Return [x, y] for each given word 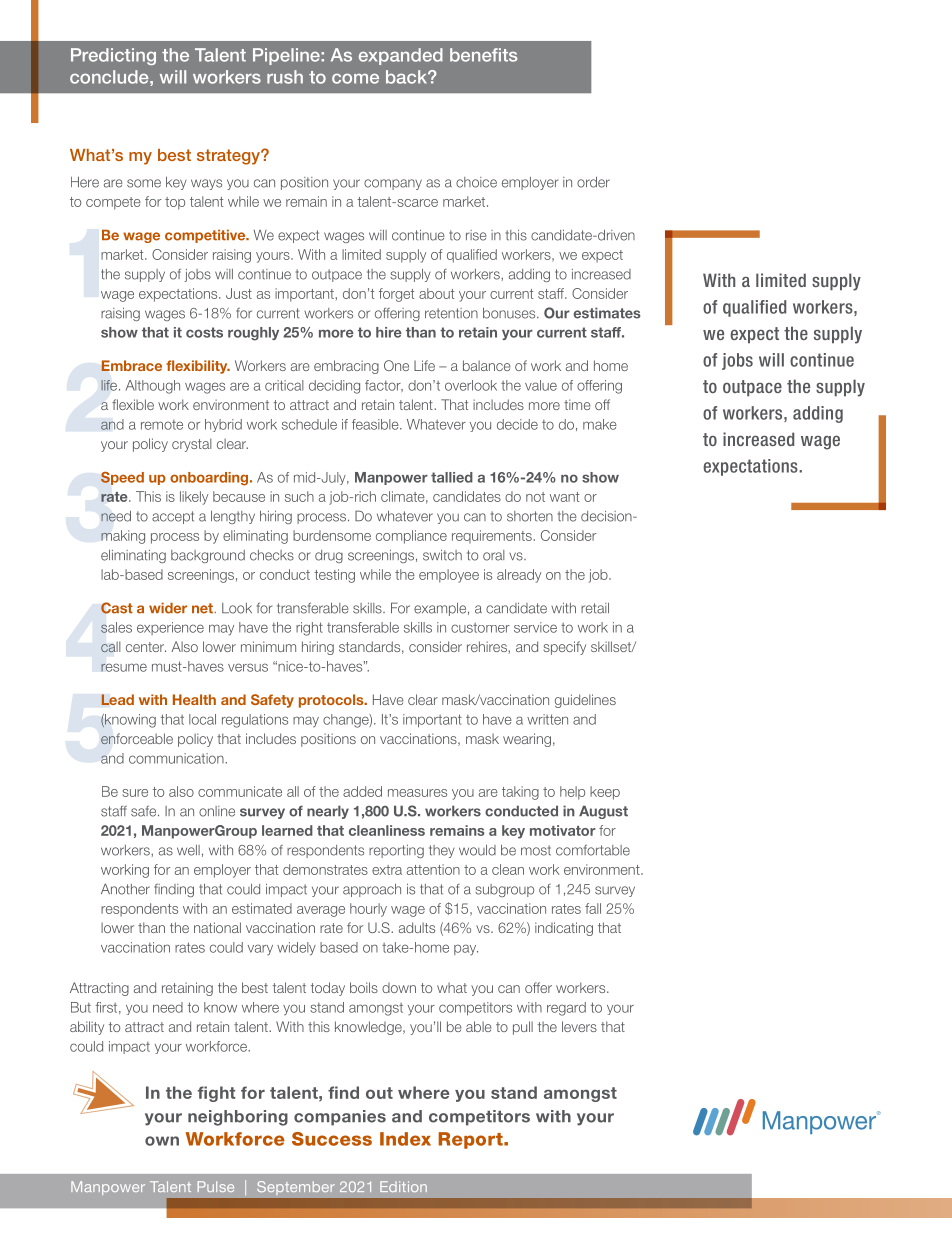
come [355, 78]
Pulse [216, 1186]
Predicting [113, 56]
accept [173, 517]
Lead [117, 699]
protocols [332, 701]
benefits [483, 55]
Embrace [131, 365]
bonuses [510, 313]
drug [329, 556]
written [547, 719]
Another [125, 889]
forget [396, 295]
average [321, 911]
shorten [530, 516]
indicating [564, 929]
